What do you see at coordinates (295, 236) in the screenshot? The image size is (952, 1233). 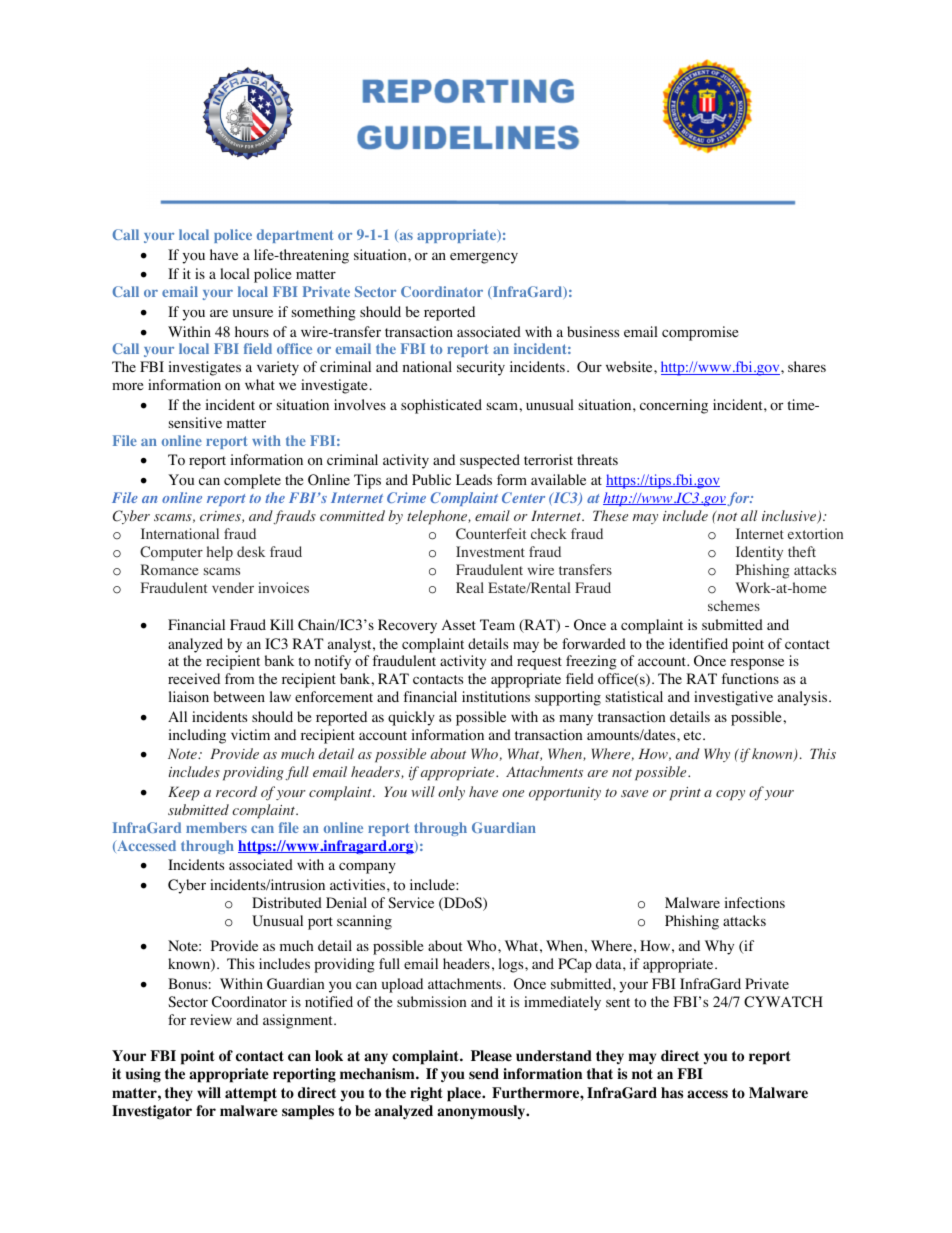 I see `department` at bounding box center [295, 236].
